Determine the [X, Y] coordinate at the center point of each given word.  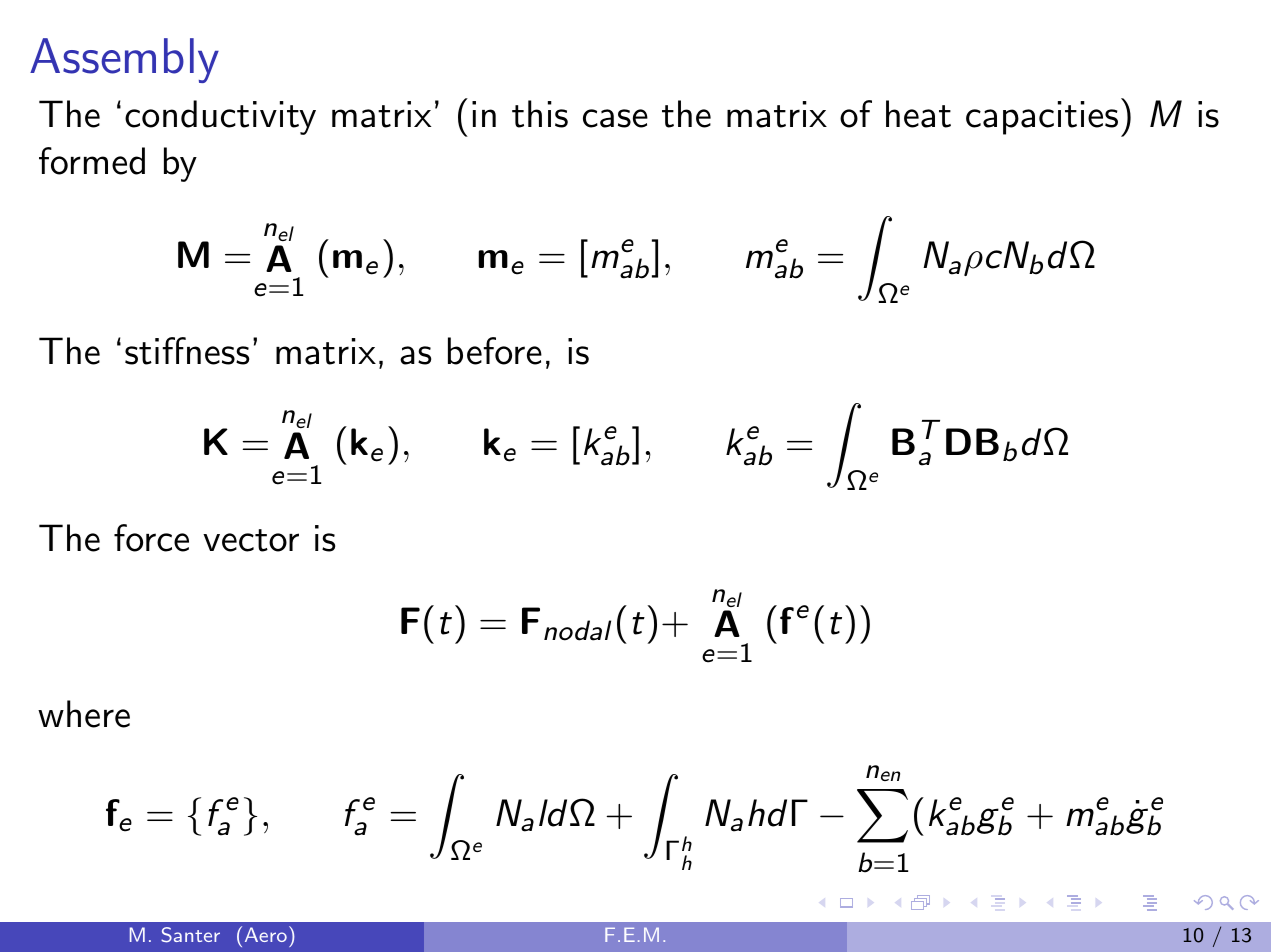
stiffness [187, 351]
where [84, 714]
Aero [266, 934]
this [540, 114]
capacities [1042, 118]
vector [251, 540]
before [495, 351]
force [151, 538]
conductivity [220, 117]
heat [918, 114]
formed [92, 161]
